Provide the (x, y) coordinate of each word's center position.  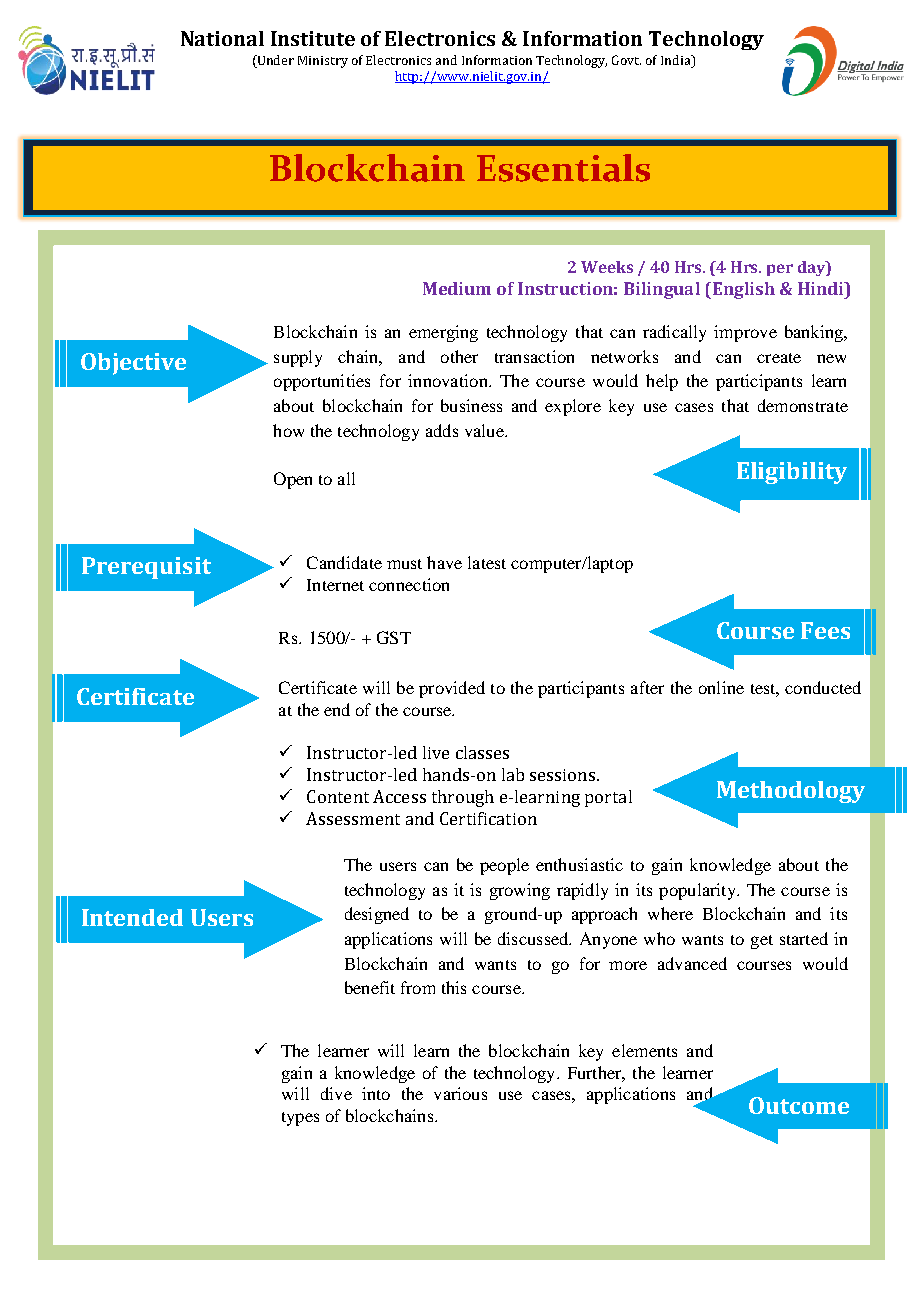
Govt (626, 60)
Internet (335, 585)
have (444, 562)
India (677, 60)
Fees (825, 630)
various (460, 1093)
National (222, 38)
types (300, 1119)
